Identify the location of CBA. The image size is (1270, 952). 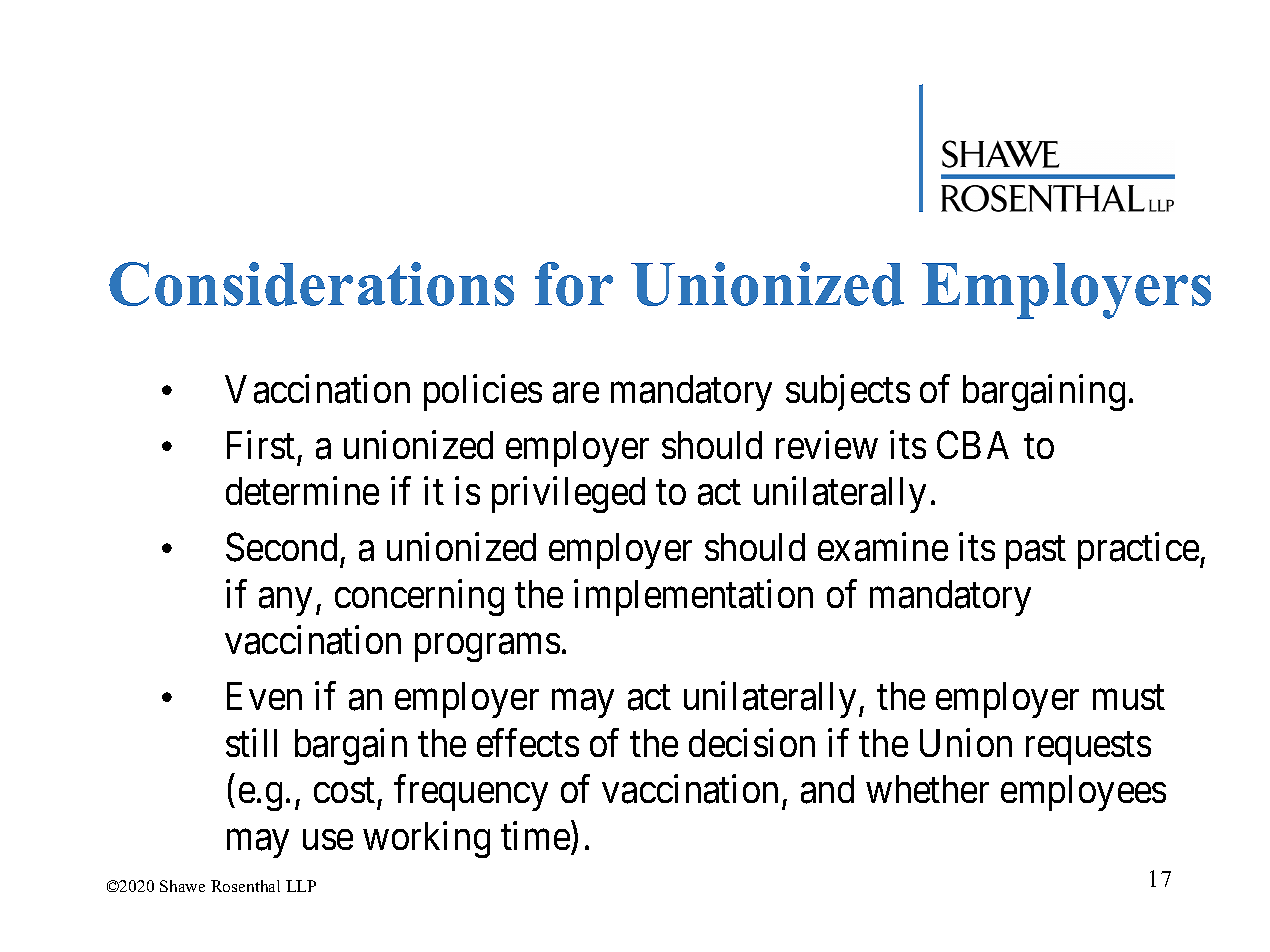
(973, 445).
